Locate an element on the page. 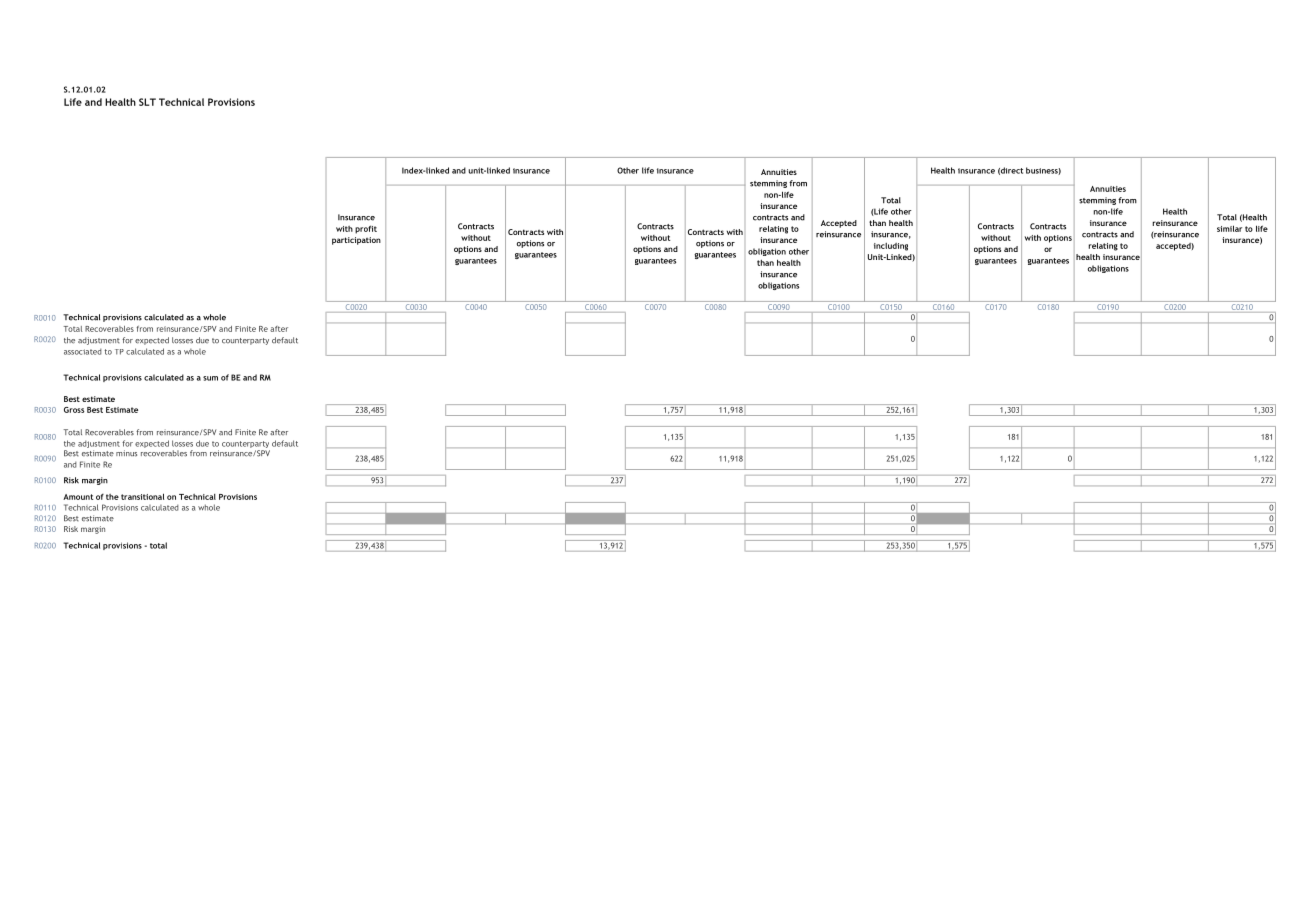  including is located at coordinates (891, 247).
